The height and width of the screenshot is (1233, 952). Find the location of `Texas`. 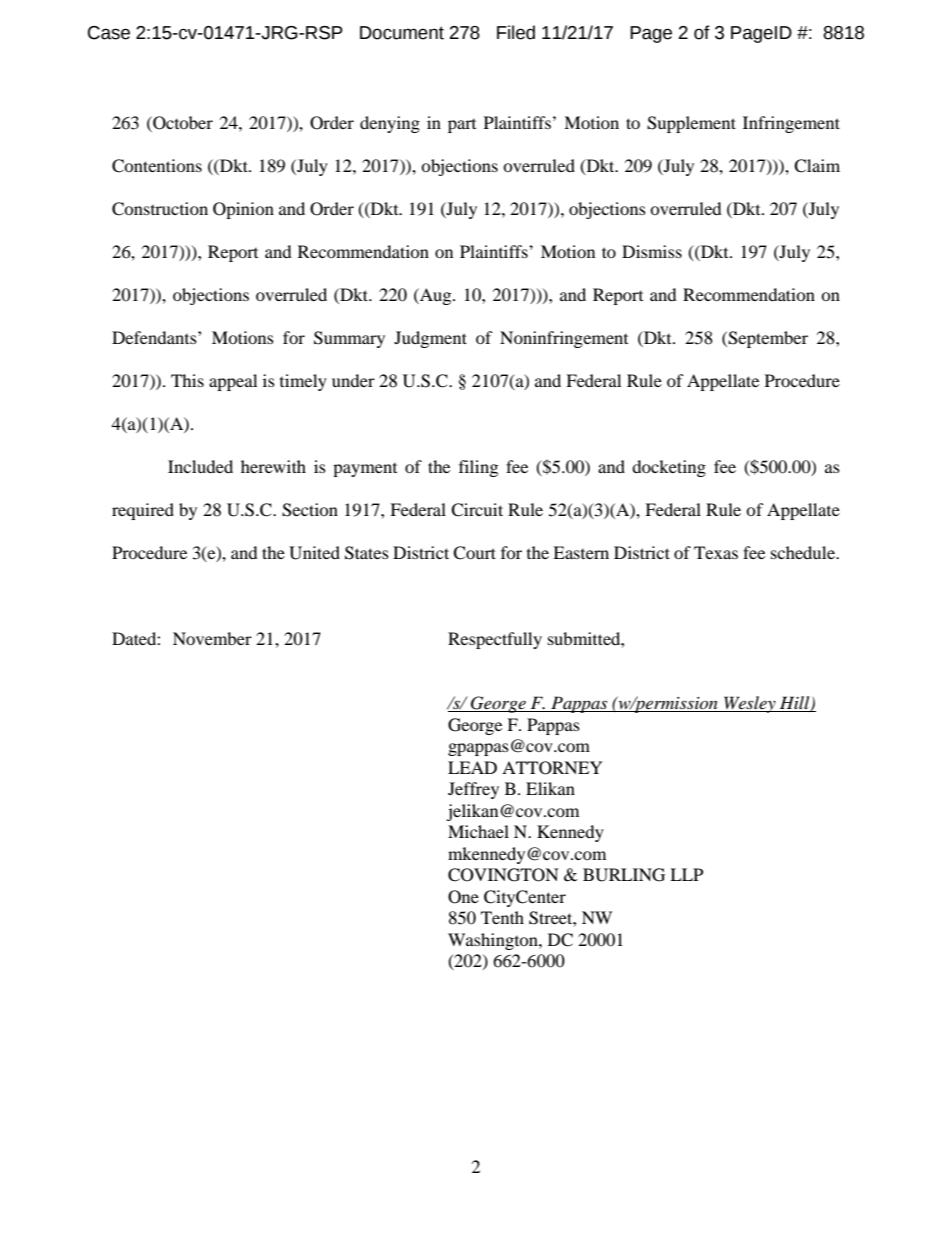

Texas is located at coordinates (716, 552).
